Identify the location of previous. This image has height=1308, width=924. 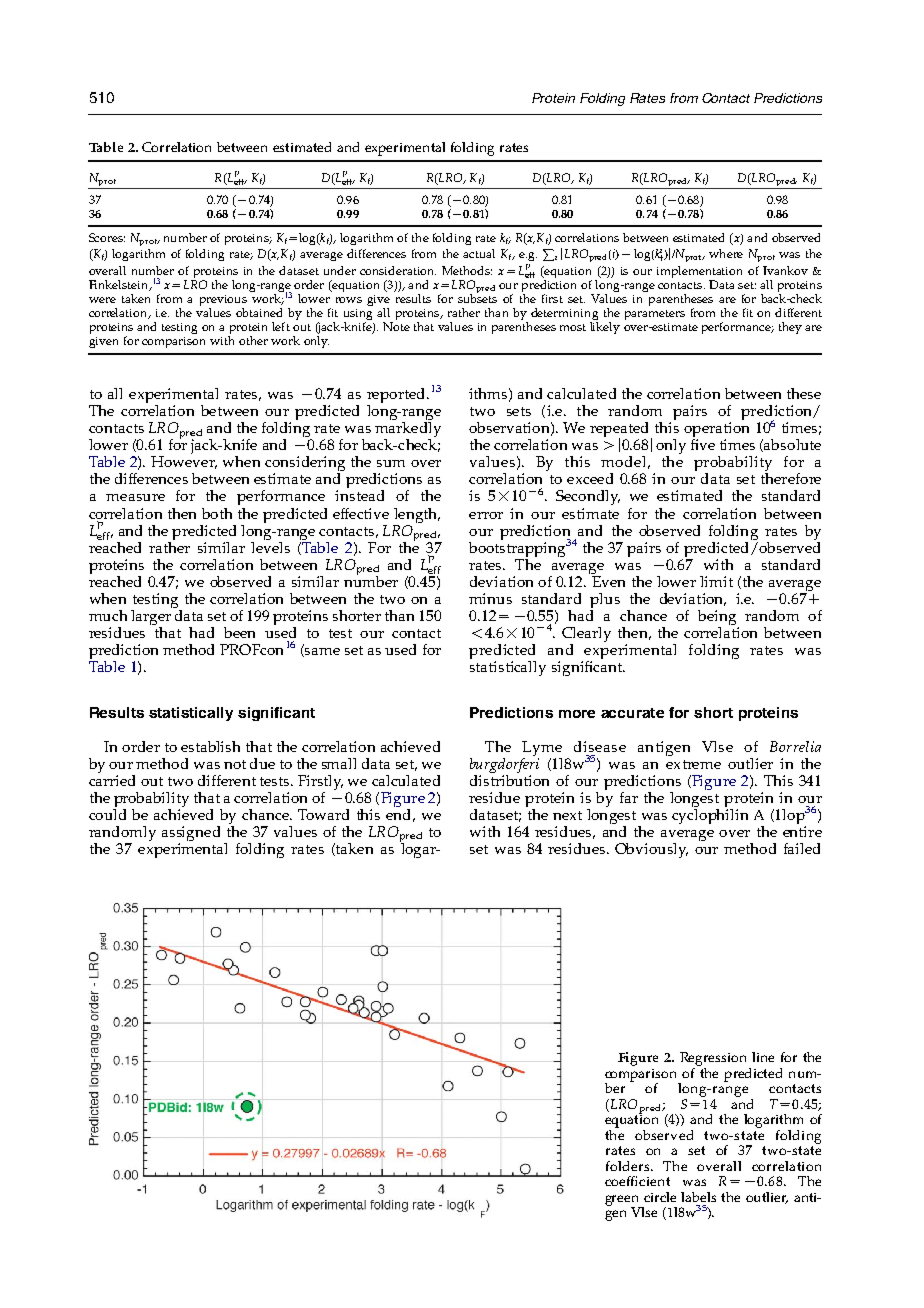
(223, 302).
